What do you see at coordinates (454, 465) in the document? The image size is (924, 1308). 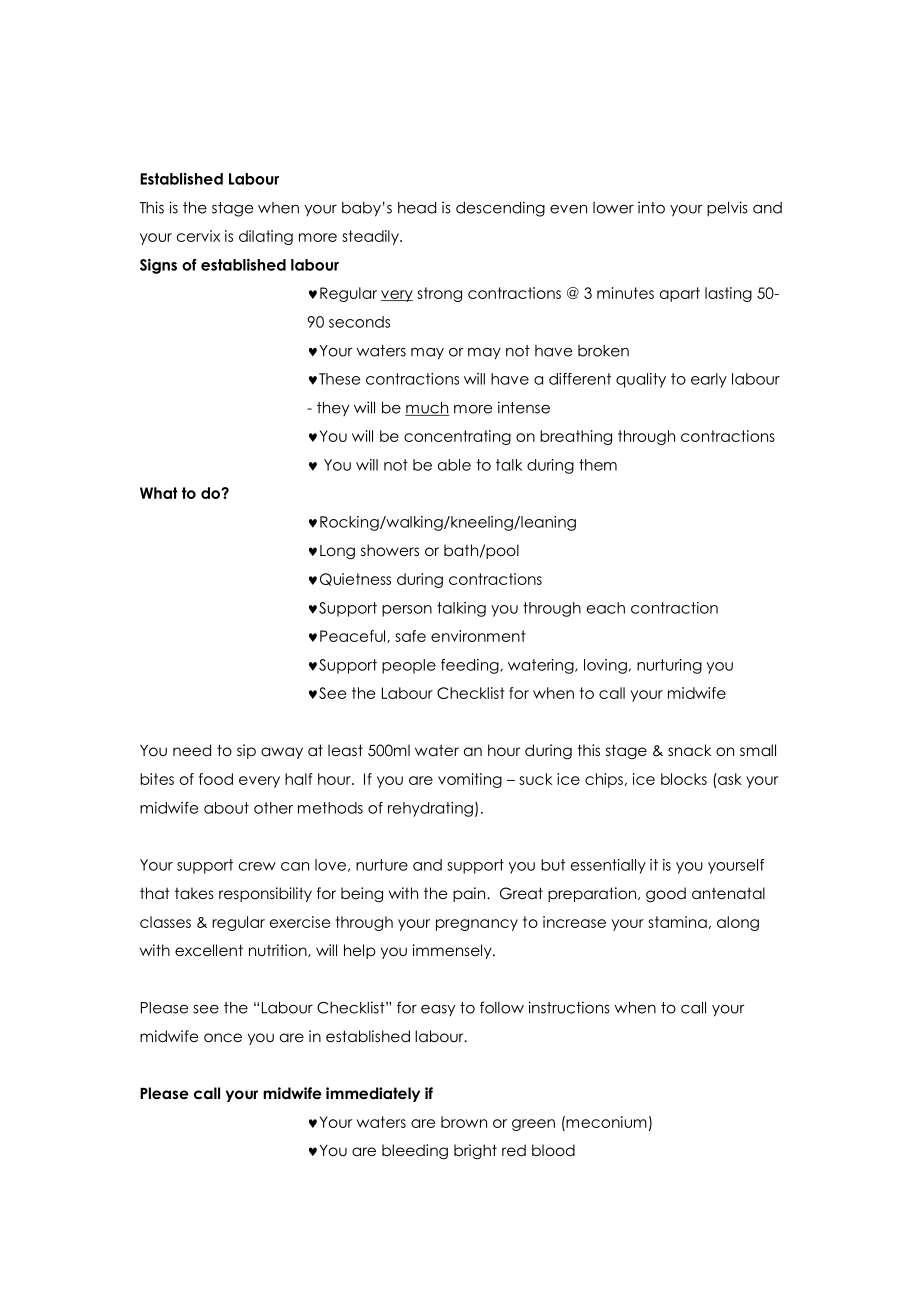 I see `able` at bounding box center [454, 465].
